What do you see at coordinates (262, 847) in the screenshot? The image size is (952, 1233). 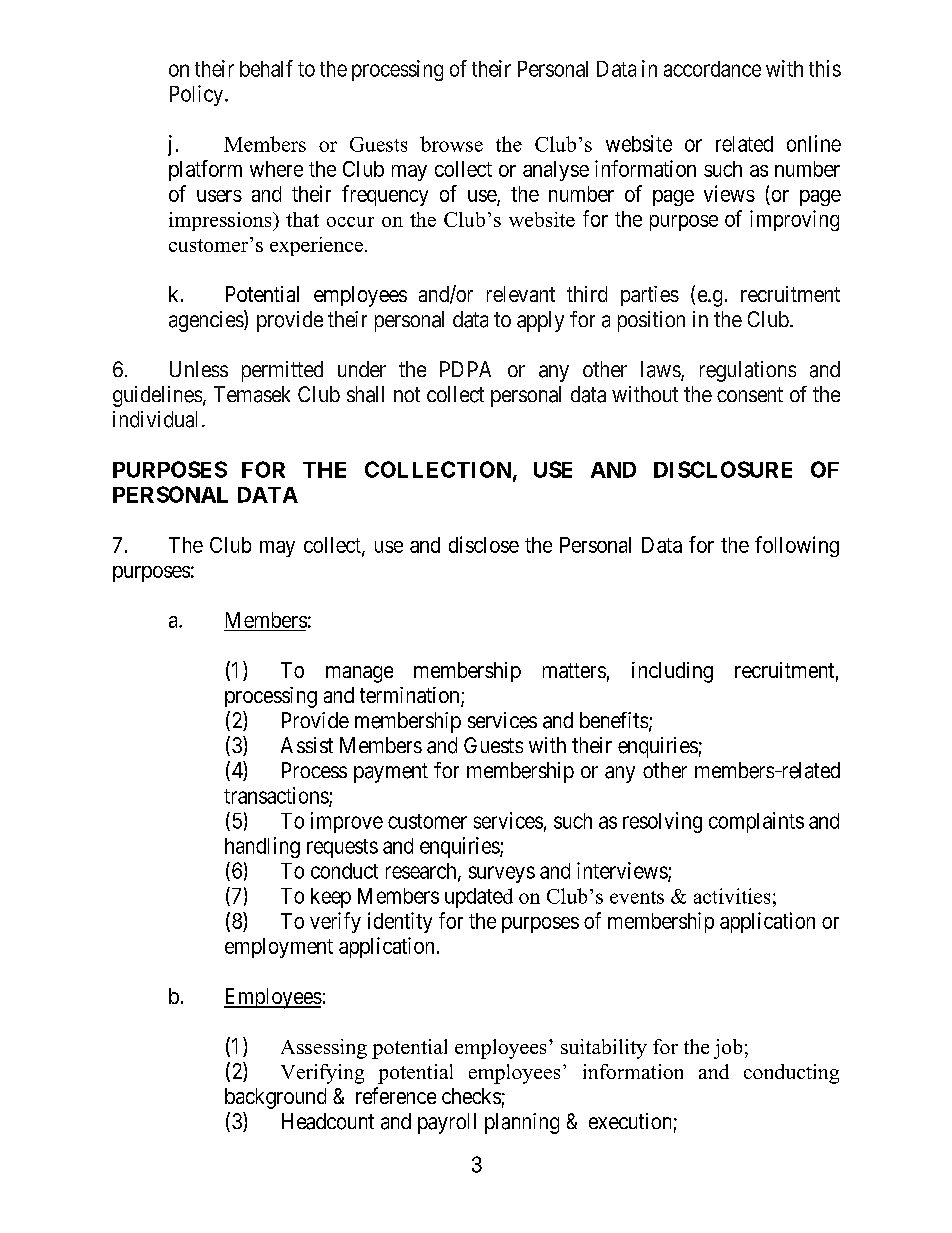 I see `handling` at bounding box center [262, 847].
